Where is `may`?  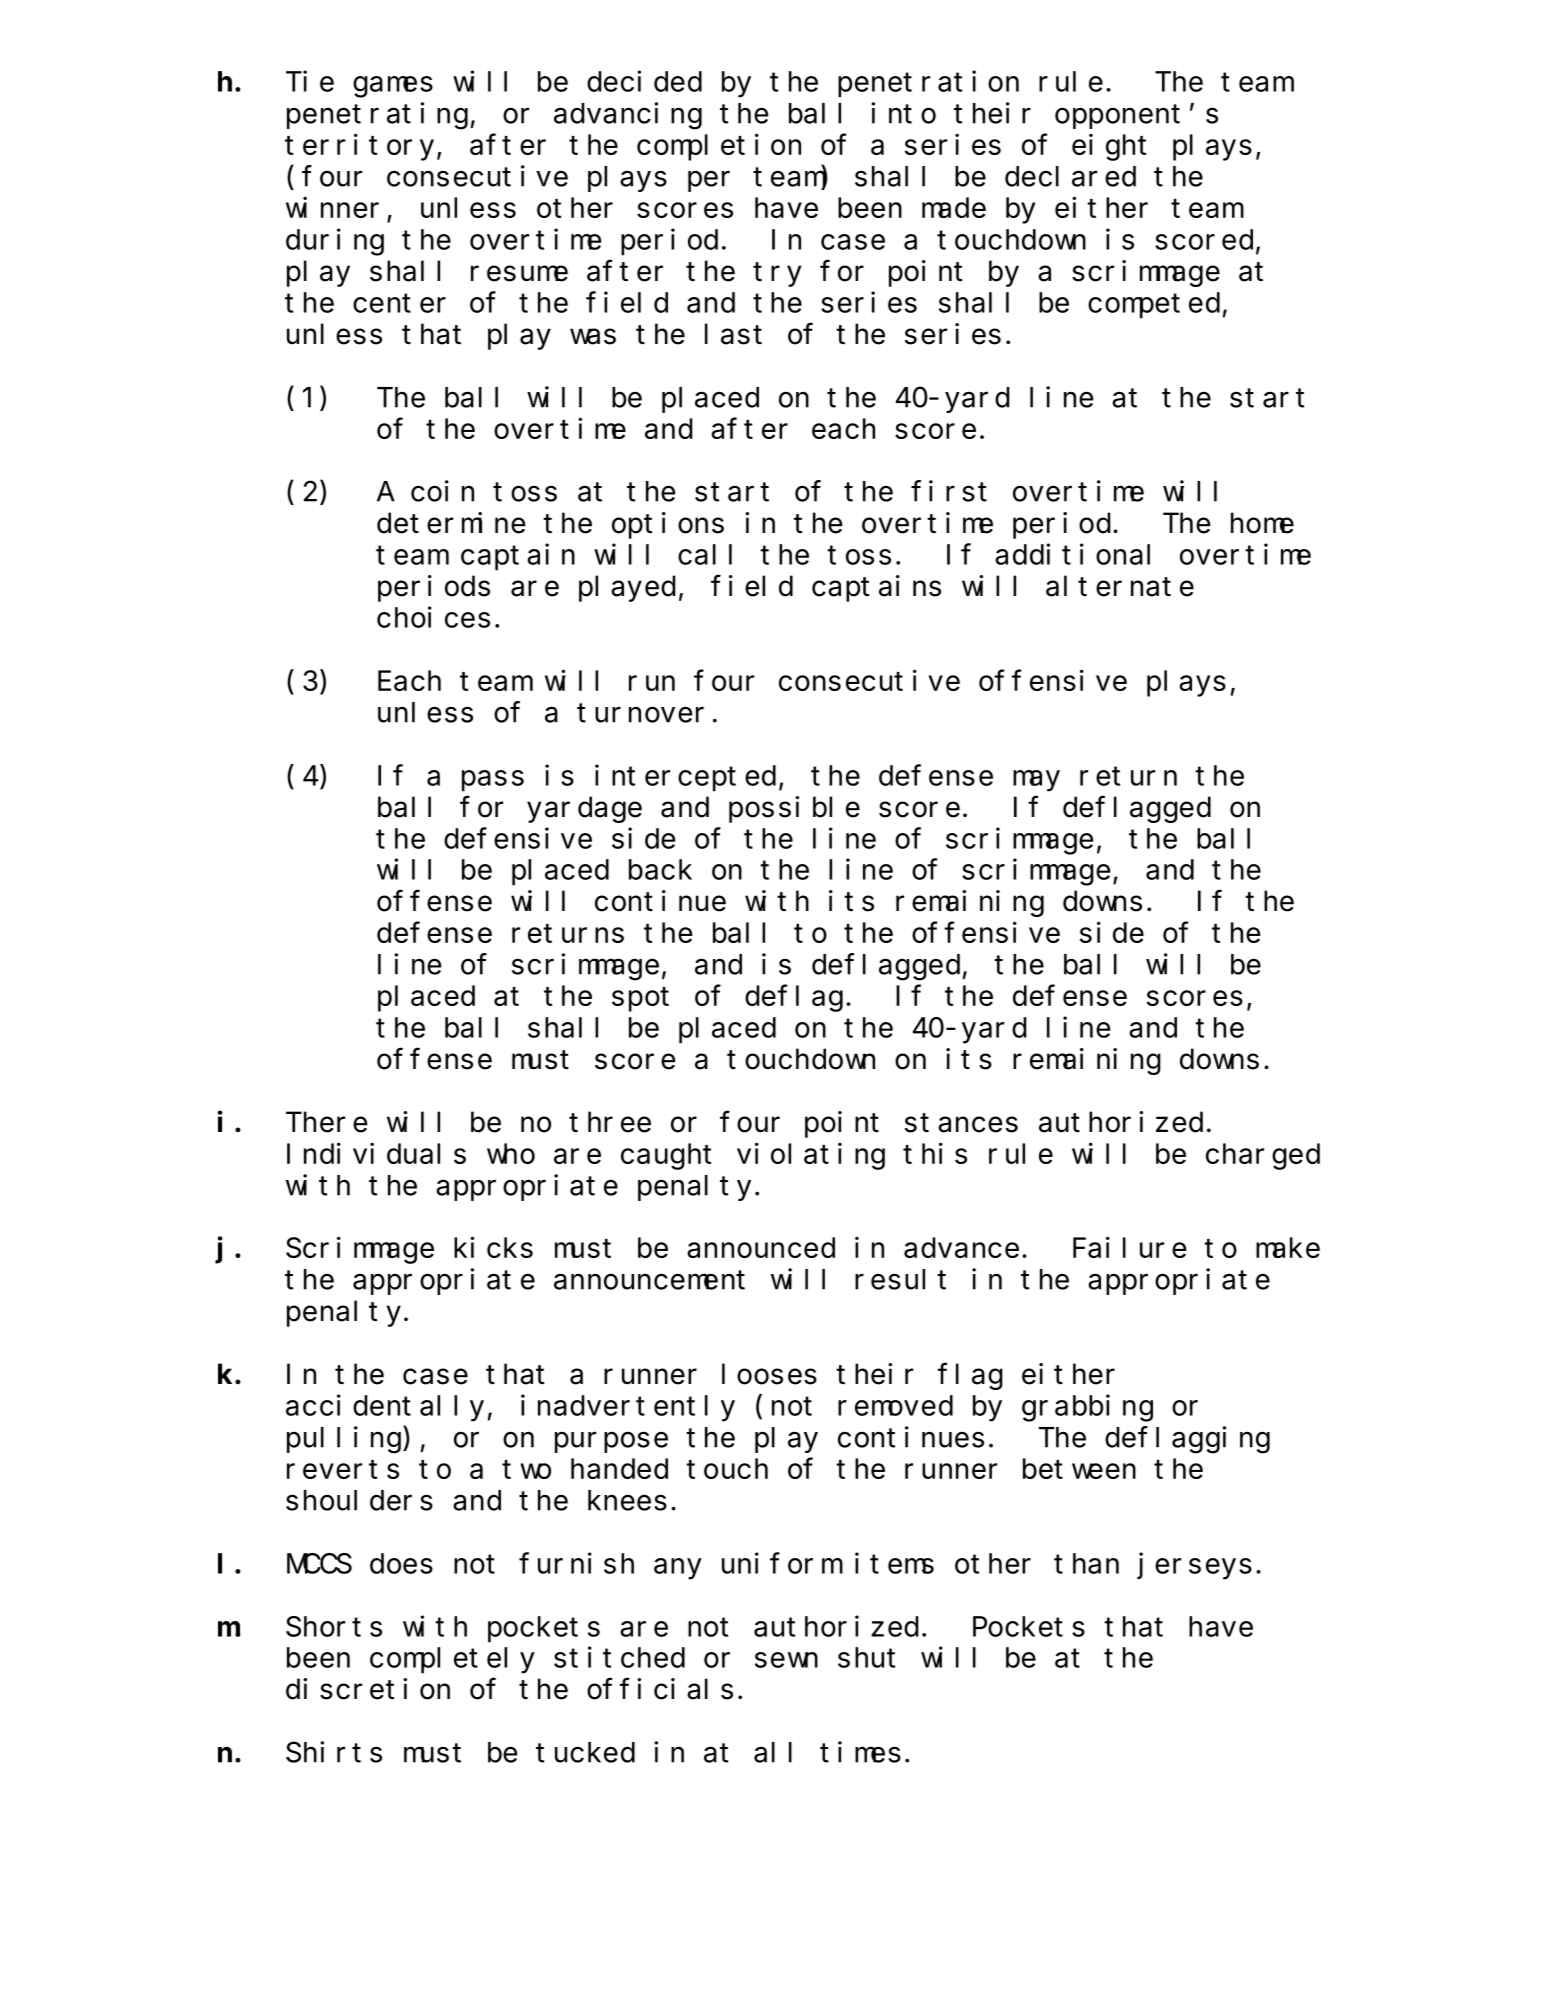
may is located at coordinates (1036, 781).
